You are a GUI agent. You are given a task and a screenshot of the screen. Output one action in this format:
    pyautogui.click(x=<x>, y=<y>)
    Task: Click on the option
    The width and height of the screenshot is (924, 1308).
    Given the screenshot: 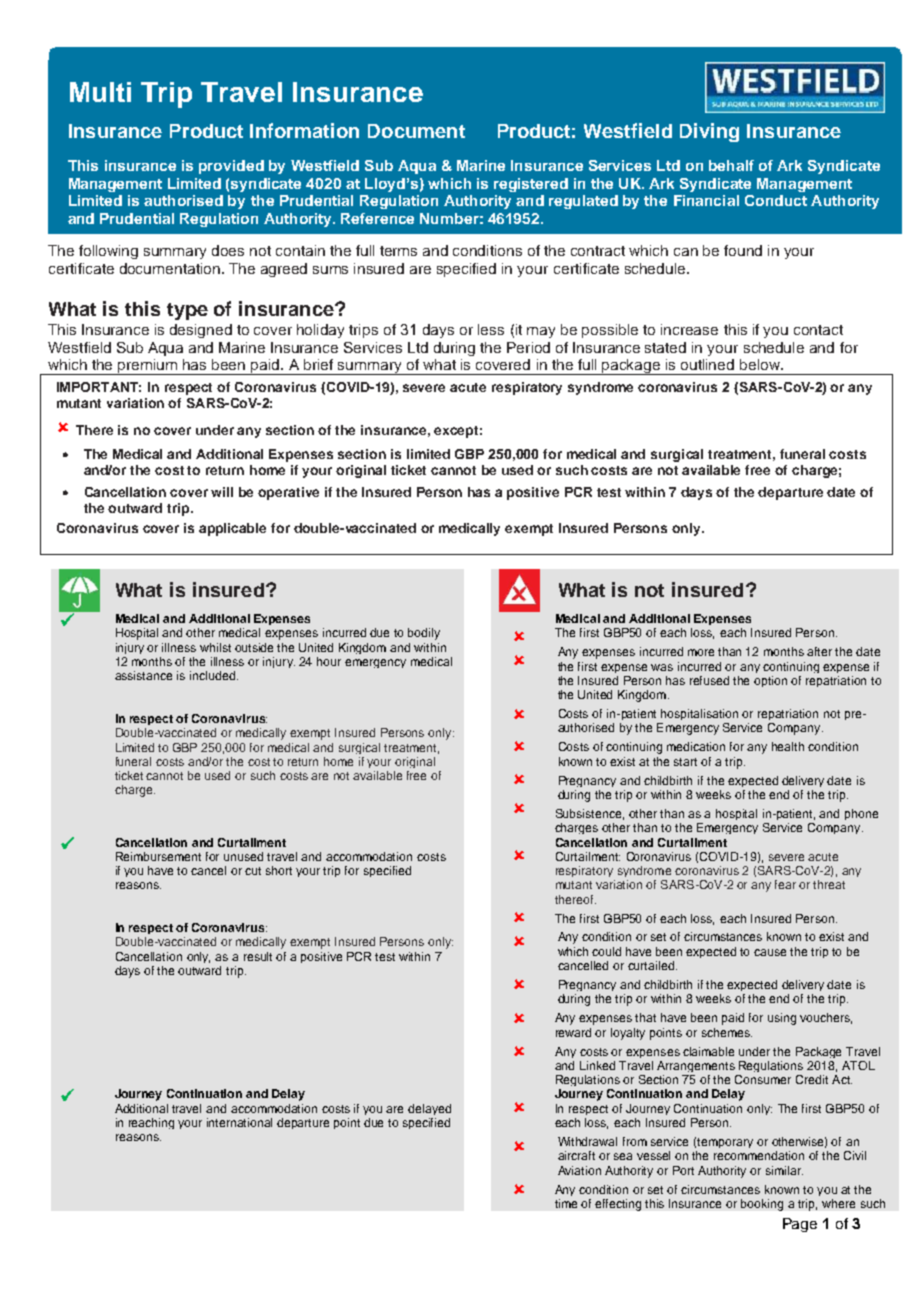 What is the action you would take?
    pyautogui.click(x=770, y=681)
